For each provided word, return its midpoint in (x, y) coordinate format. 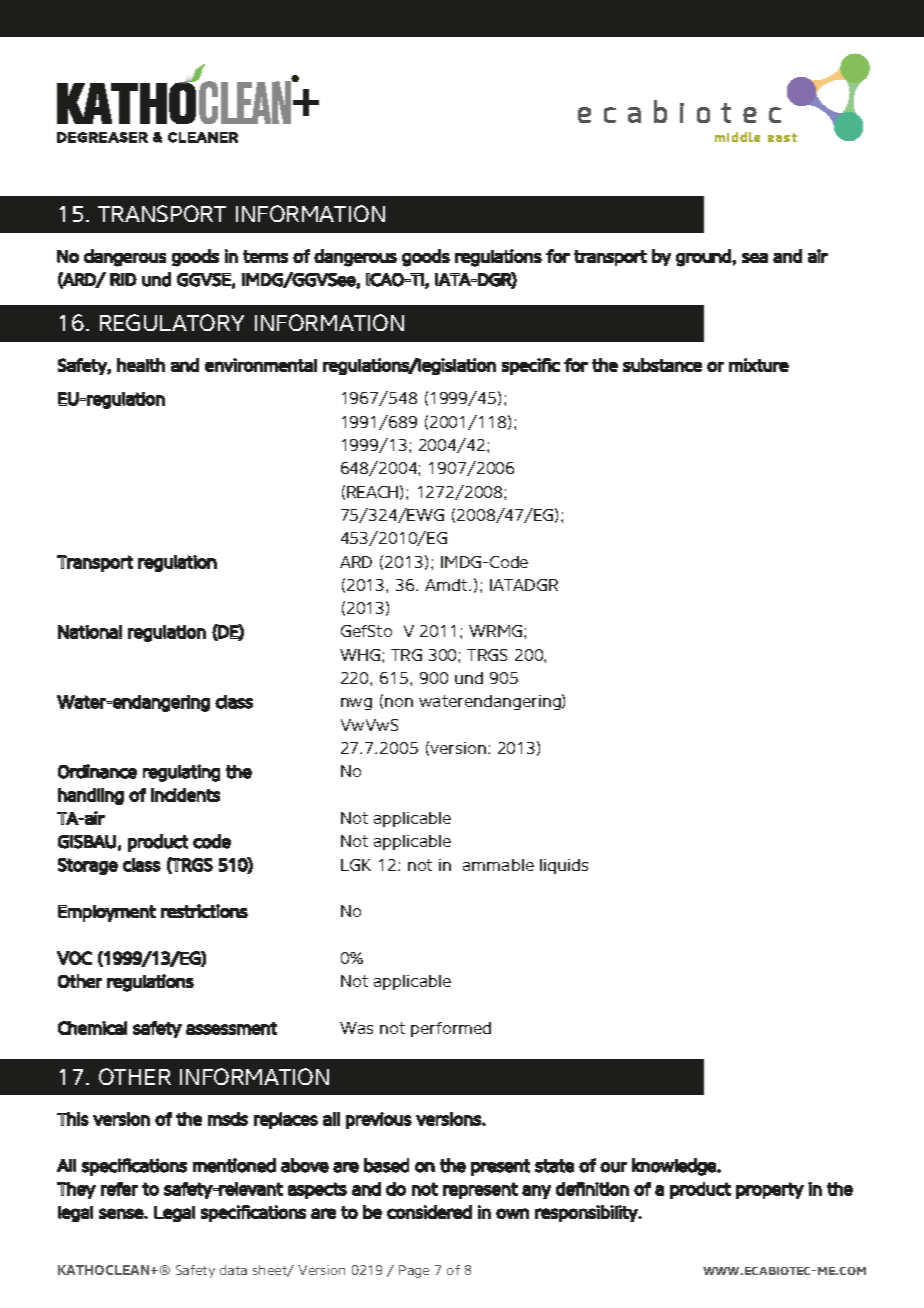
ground (704, 258)
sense (122, 1213)
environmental (261, 365)
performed (451, 1029)
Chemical (92, 1028)
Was (356, 1028)
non (399, 702)
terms (265, 256)
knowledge (675, 1167)
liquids (564, 866)
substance (662, 365)
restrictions (204, 911)
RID (123, 279)
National (90, 632)
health (141, 365)
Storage (88, 866)
